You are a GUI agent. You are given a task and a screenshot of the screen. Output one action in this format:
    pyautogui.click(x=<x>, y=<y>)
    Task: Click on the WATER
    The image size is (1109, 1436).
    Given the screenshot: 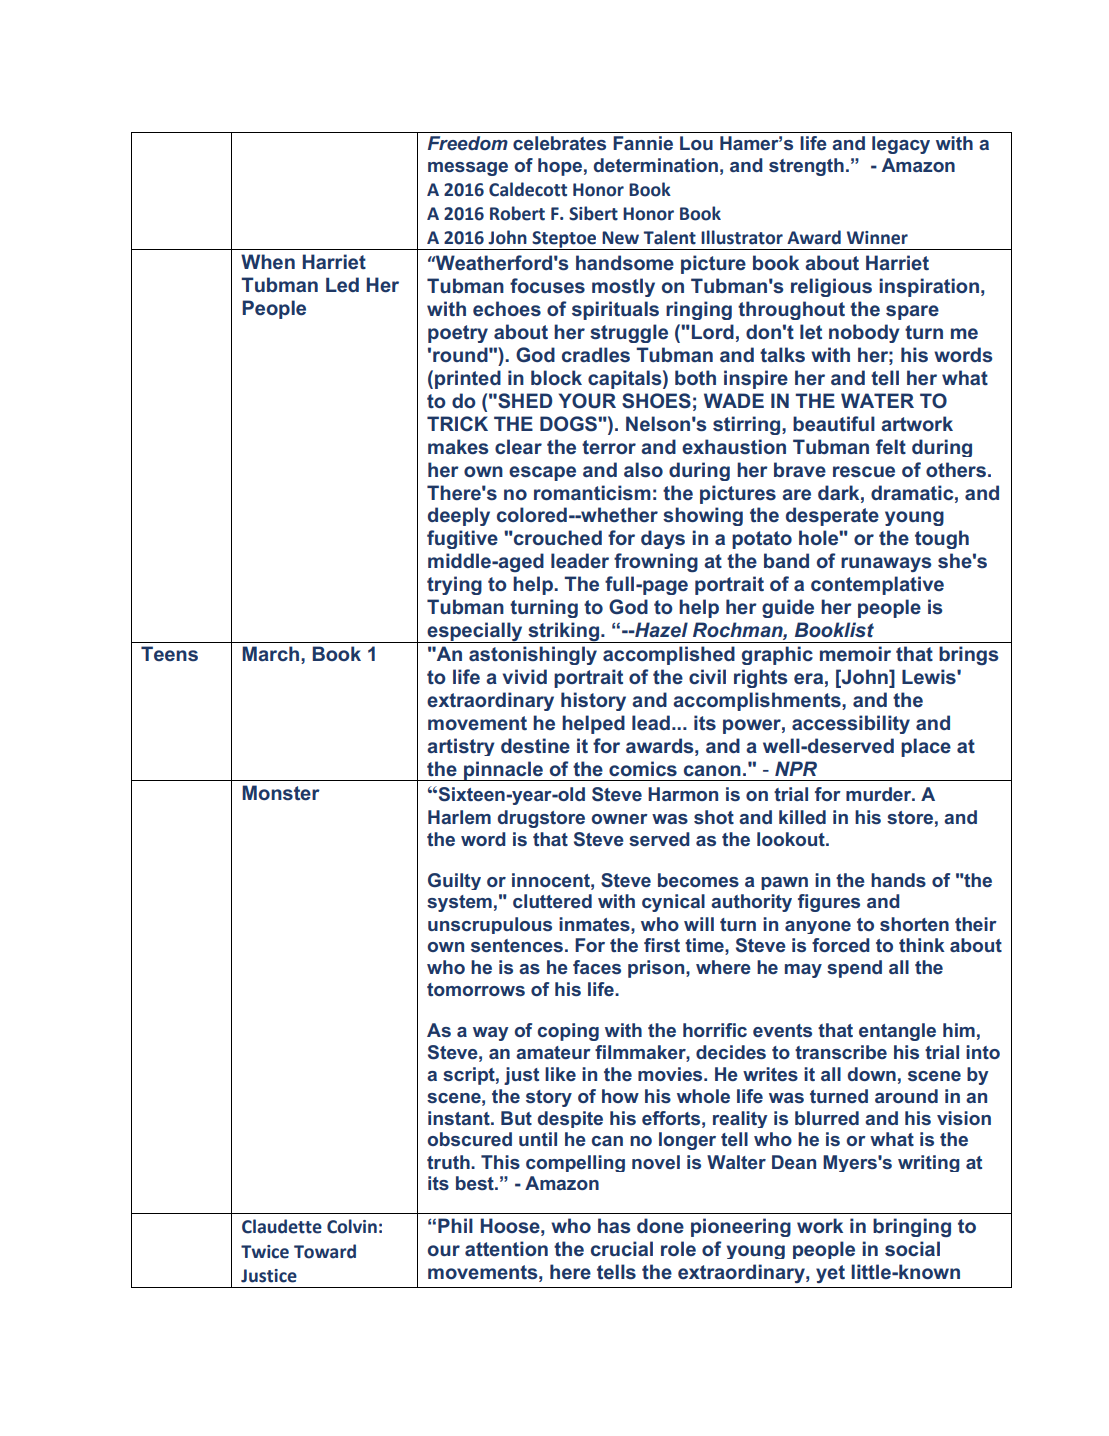 What is the action you would take?
    pyautogui.click(x=877, y=400)
